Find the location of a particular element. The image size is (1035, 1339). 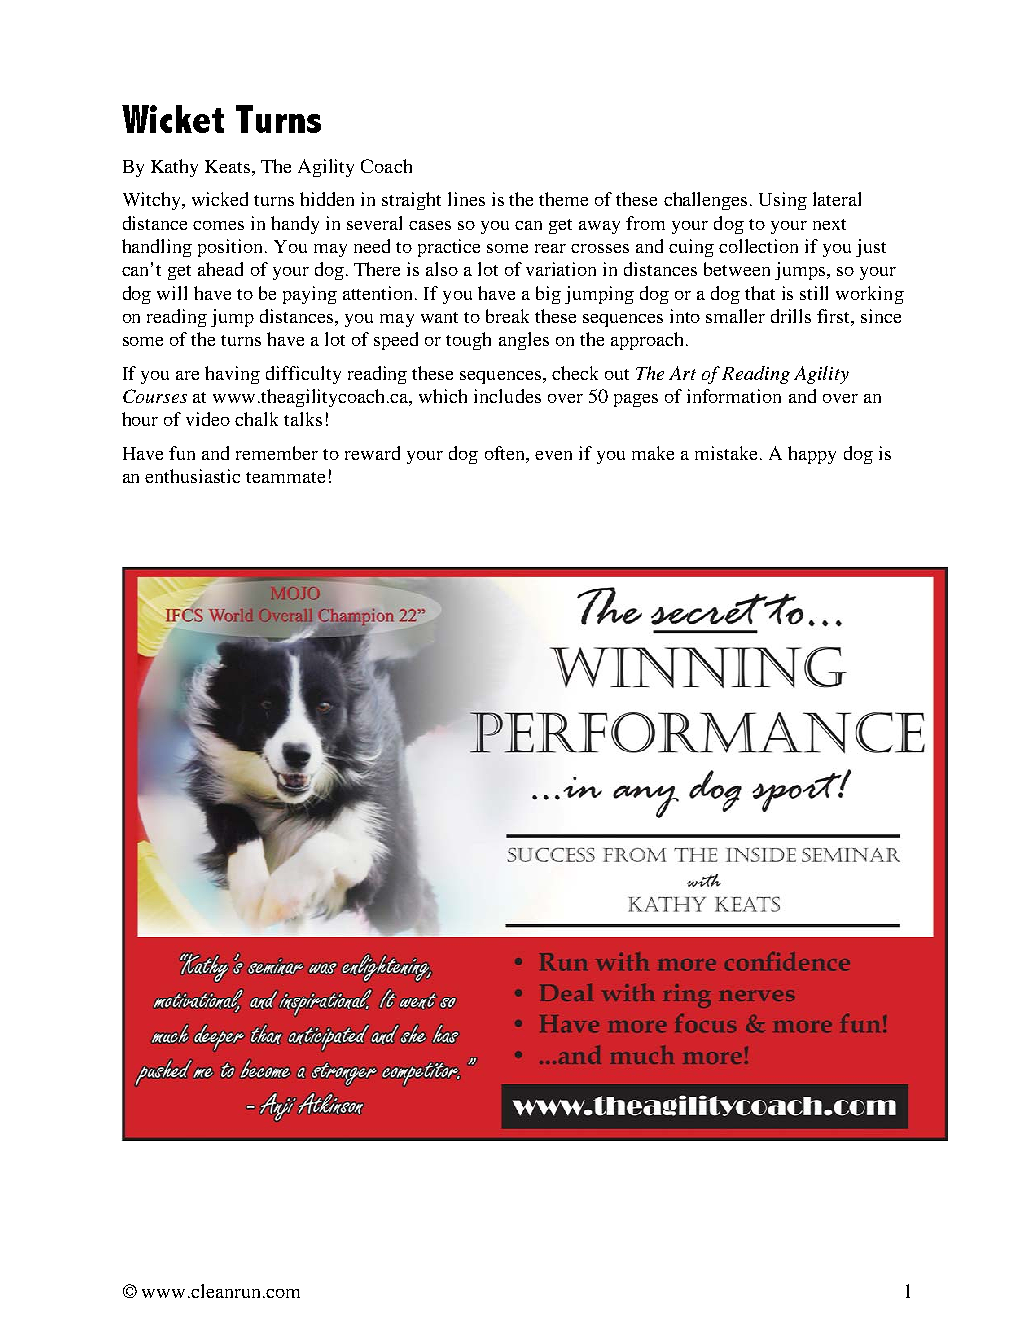

lateral is located at coordinates (837, 199).
